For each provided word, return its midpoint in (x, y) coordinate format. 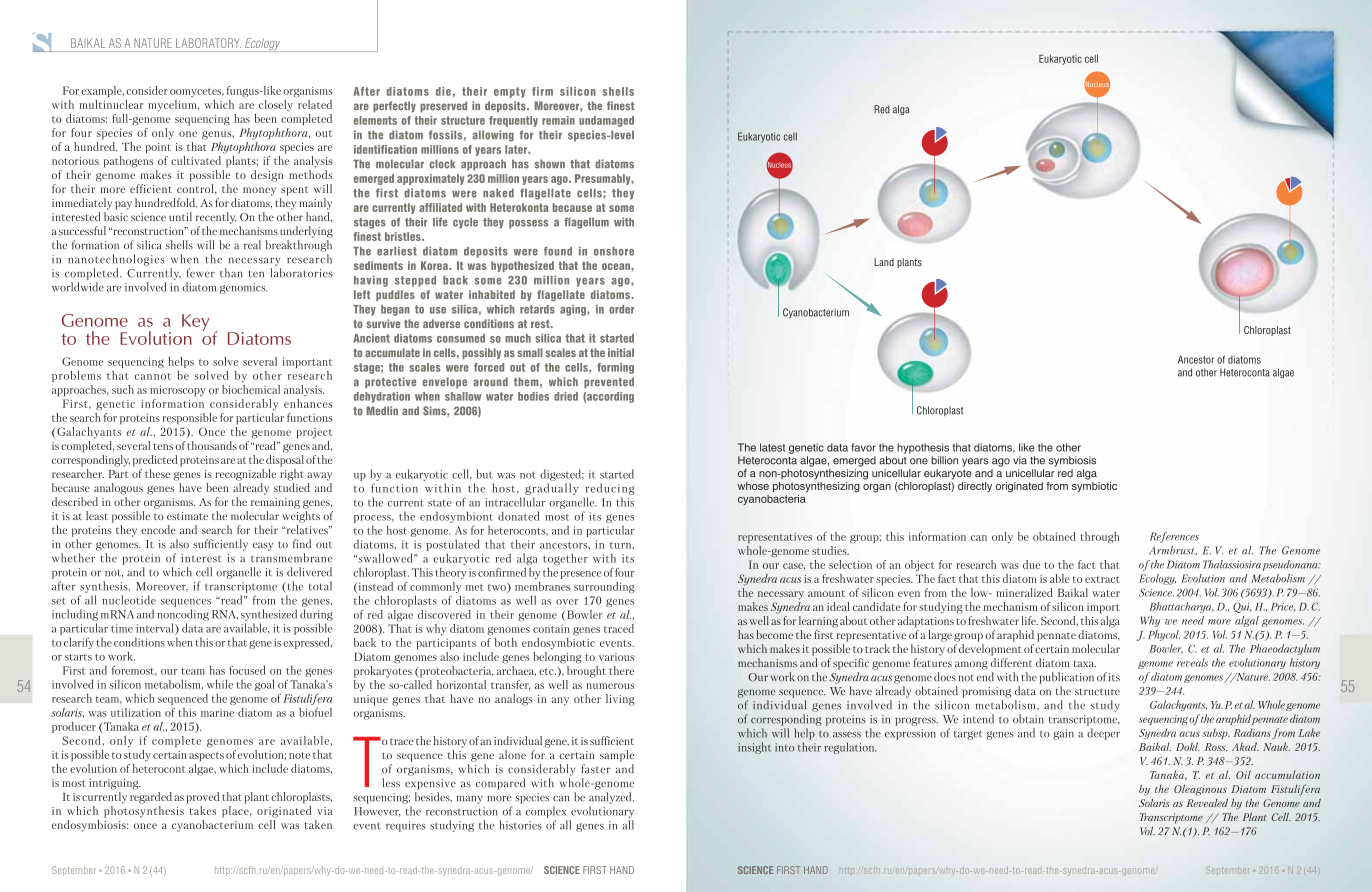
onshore (614, 251)
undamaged (606, 121)
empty (510, 92)
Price (1283, 607)
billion (944, 460)
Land (884, 262)
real (252, 245)
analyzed (611, 798)
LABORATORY (208, 43)
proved (203, 798)
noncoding (183, 615)
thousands (212, 445)
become (774, 634)
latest (772, 447)
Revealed (1207, 803)
